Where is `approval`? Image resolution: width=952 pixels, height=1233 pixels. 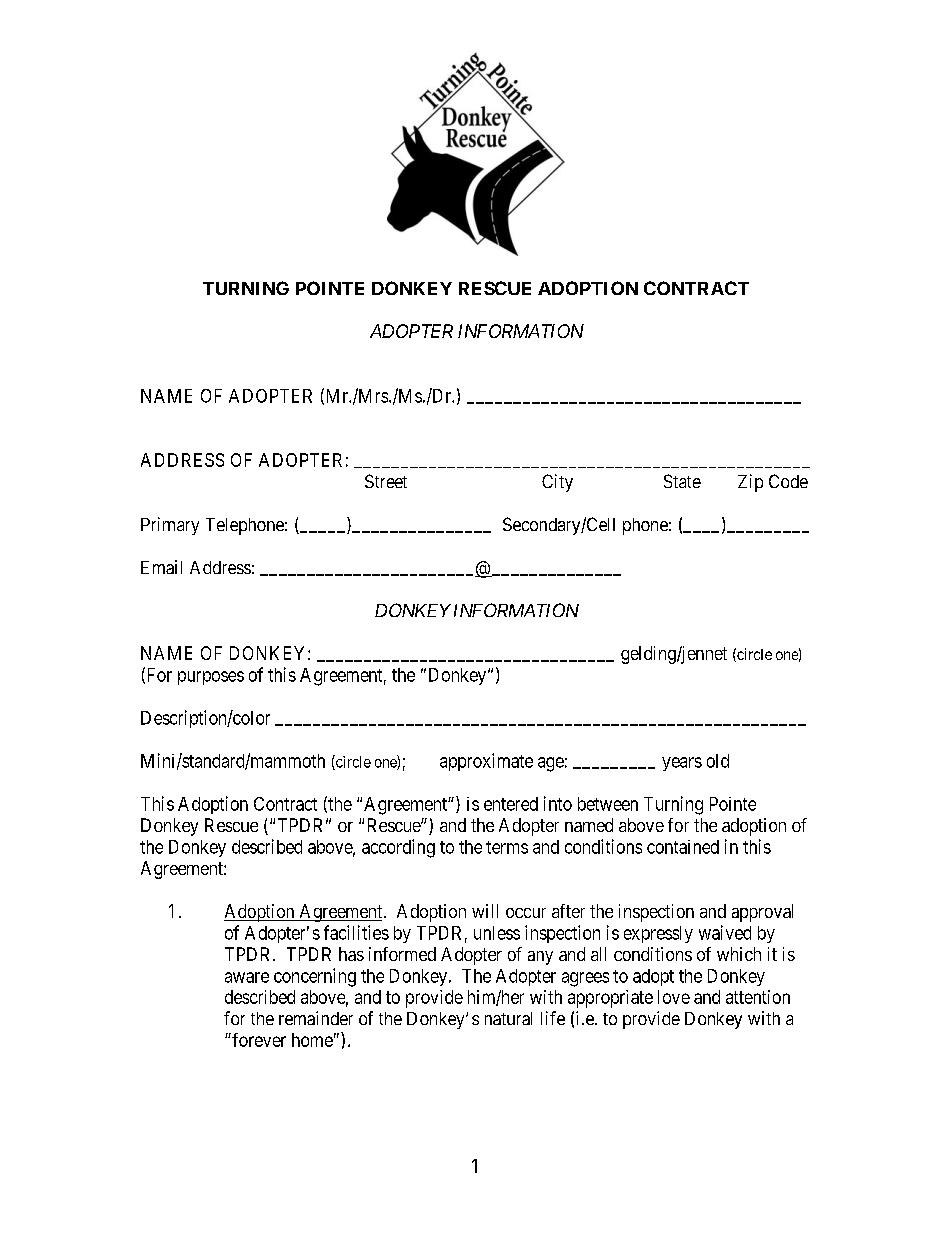 approval is located at coordinates (762, 913).
